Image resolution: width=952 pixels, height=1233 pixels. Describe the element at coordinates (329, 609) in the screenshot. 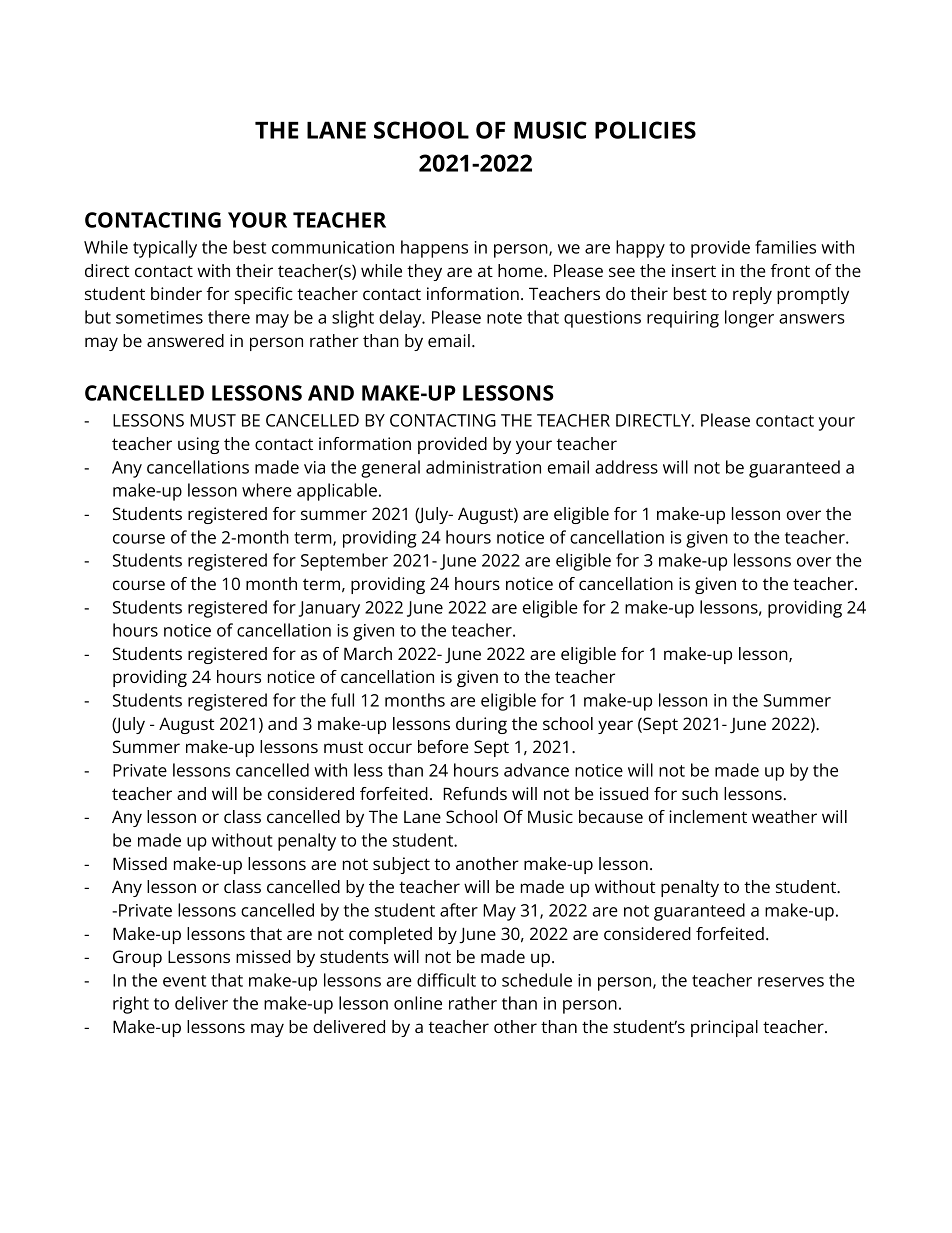

I see `January` at that location.
